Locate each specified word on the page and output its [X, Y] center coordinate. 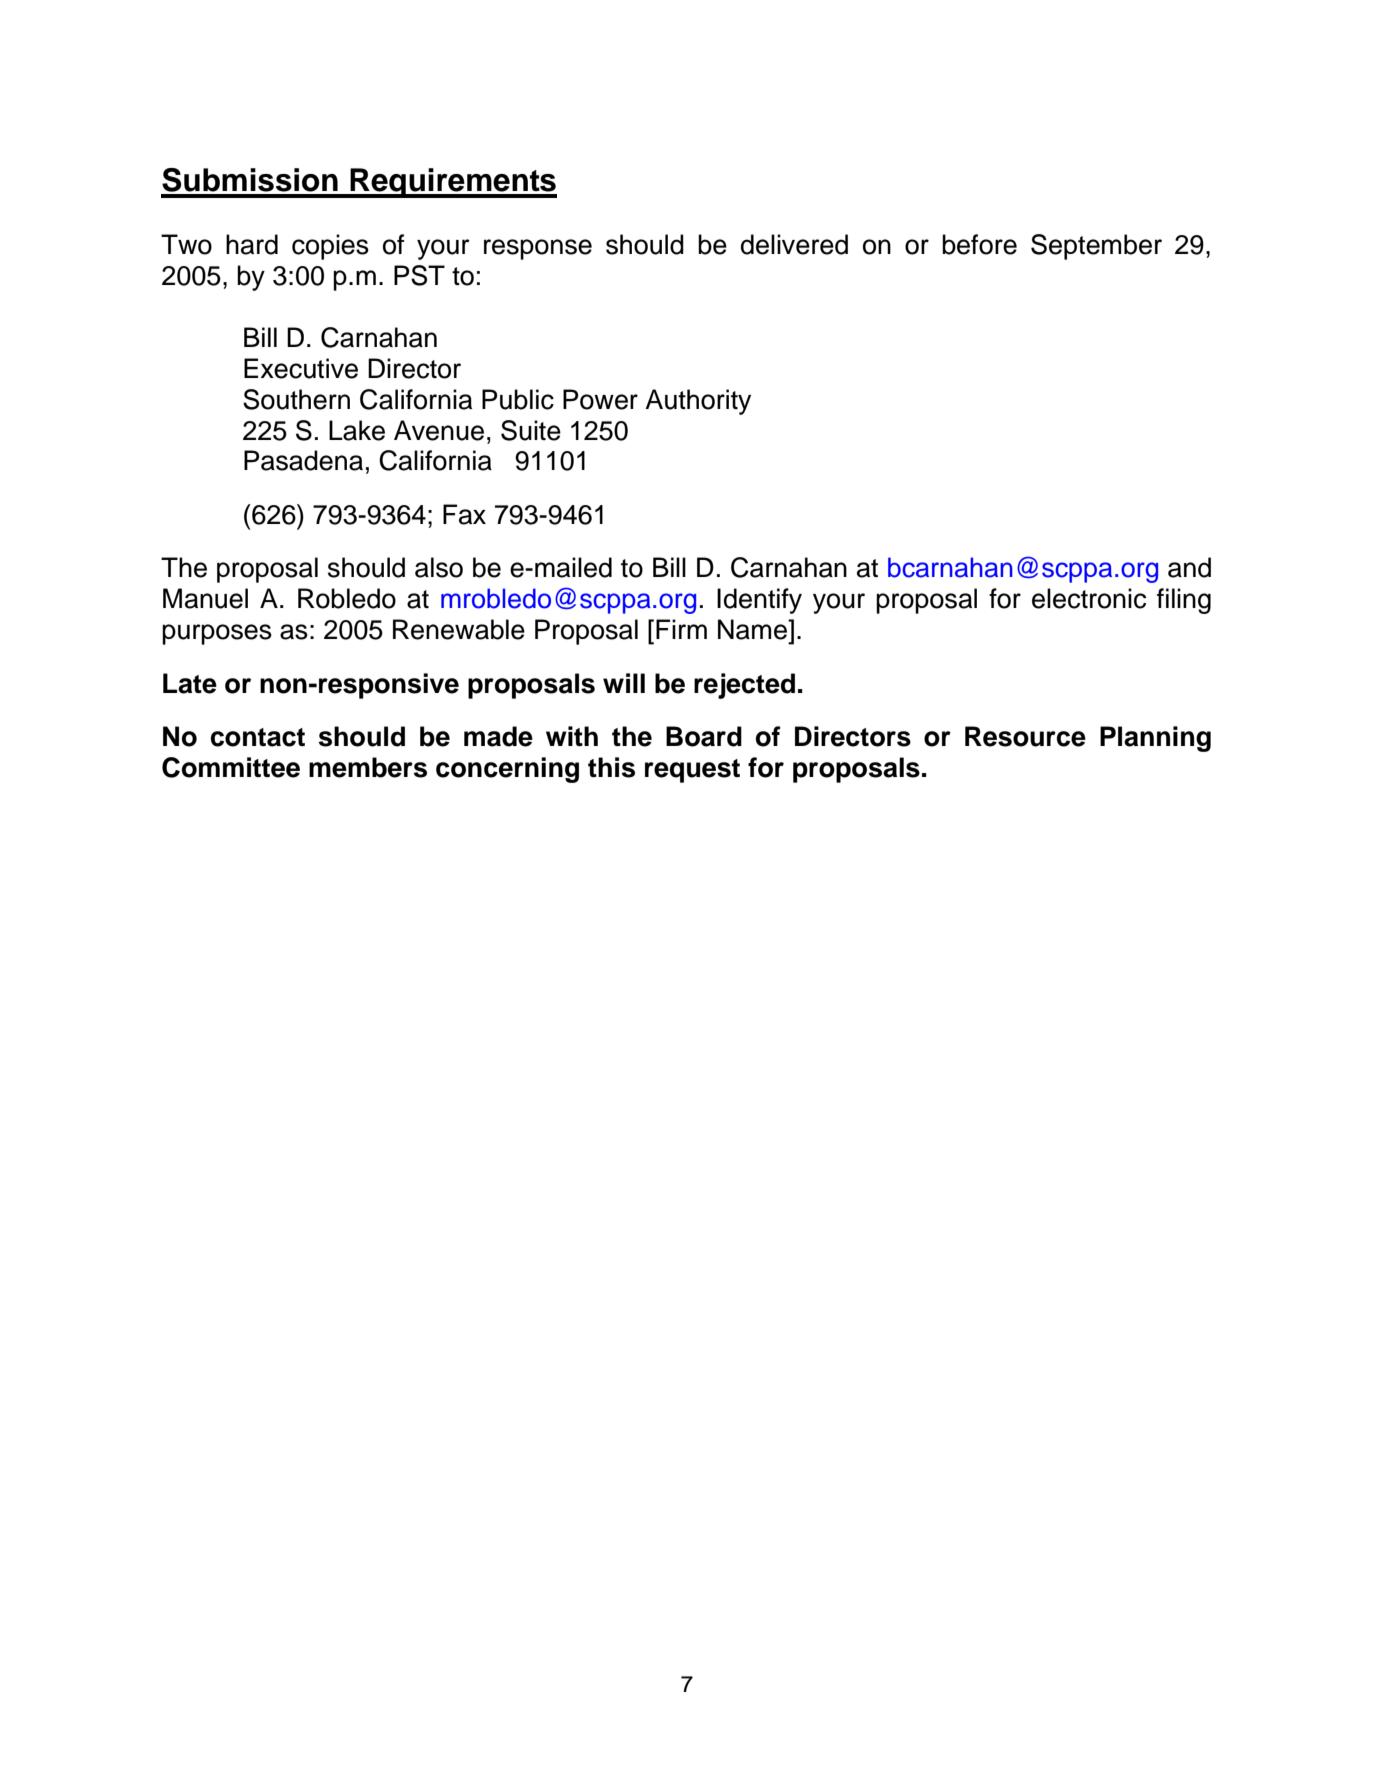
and [1189, 567]
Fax [464, 514]
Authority [698, 402]
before [979, 244]
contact [258, 737]
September [1096, 247]
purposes [217, 634]
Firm [681, 629]
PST [419, 275]
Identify [759, 601]
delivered [794, 244]
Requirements [452, 183]
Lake [357, 430]
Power [600, 399]
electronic [1089, 598]
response [538, 249]
